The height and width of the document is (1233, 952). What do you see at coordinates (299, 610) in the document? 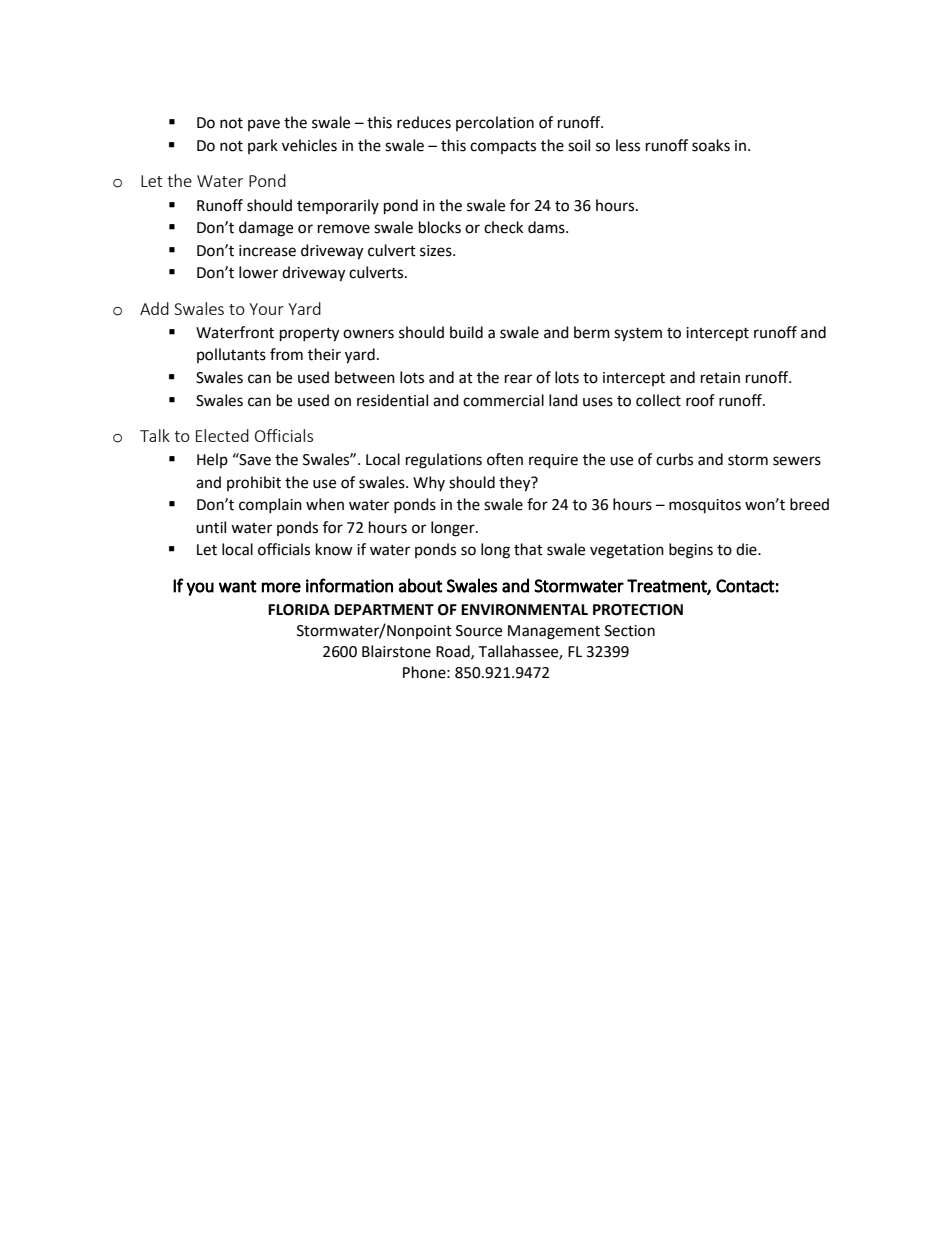
I see `FLORIDA` at bounding box center [299, 610].
